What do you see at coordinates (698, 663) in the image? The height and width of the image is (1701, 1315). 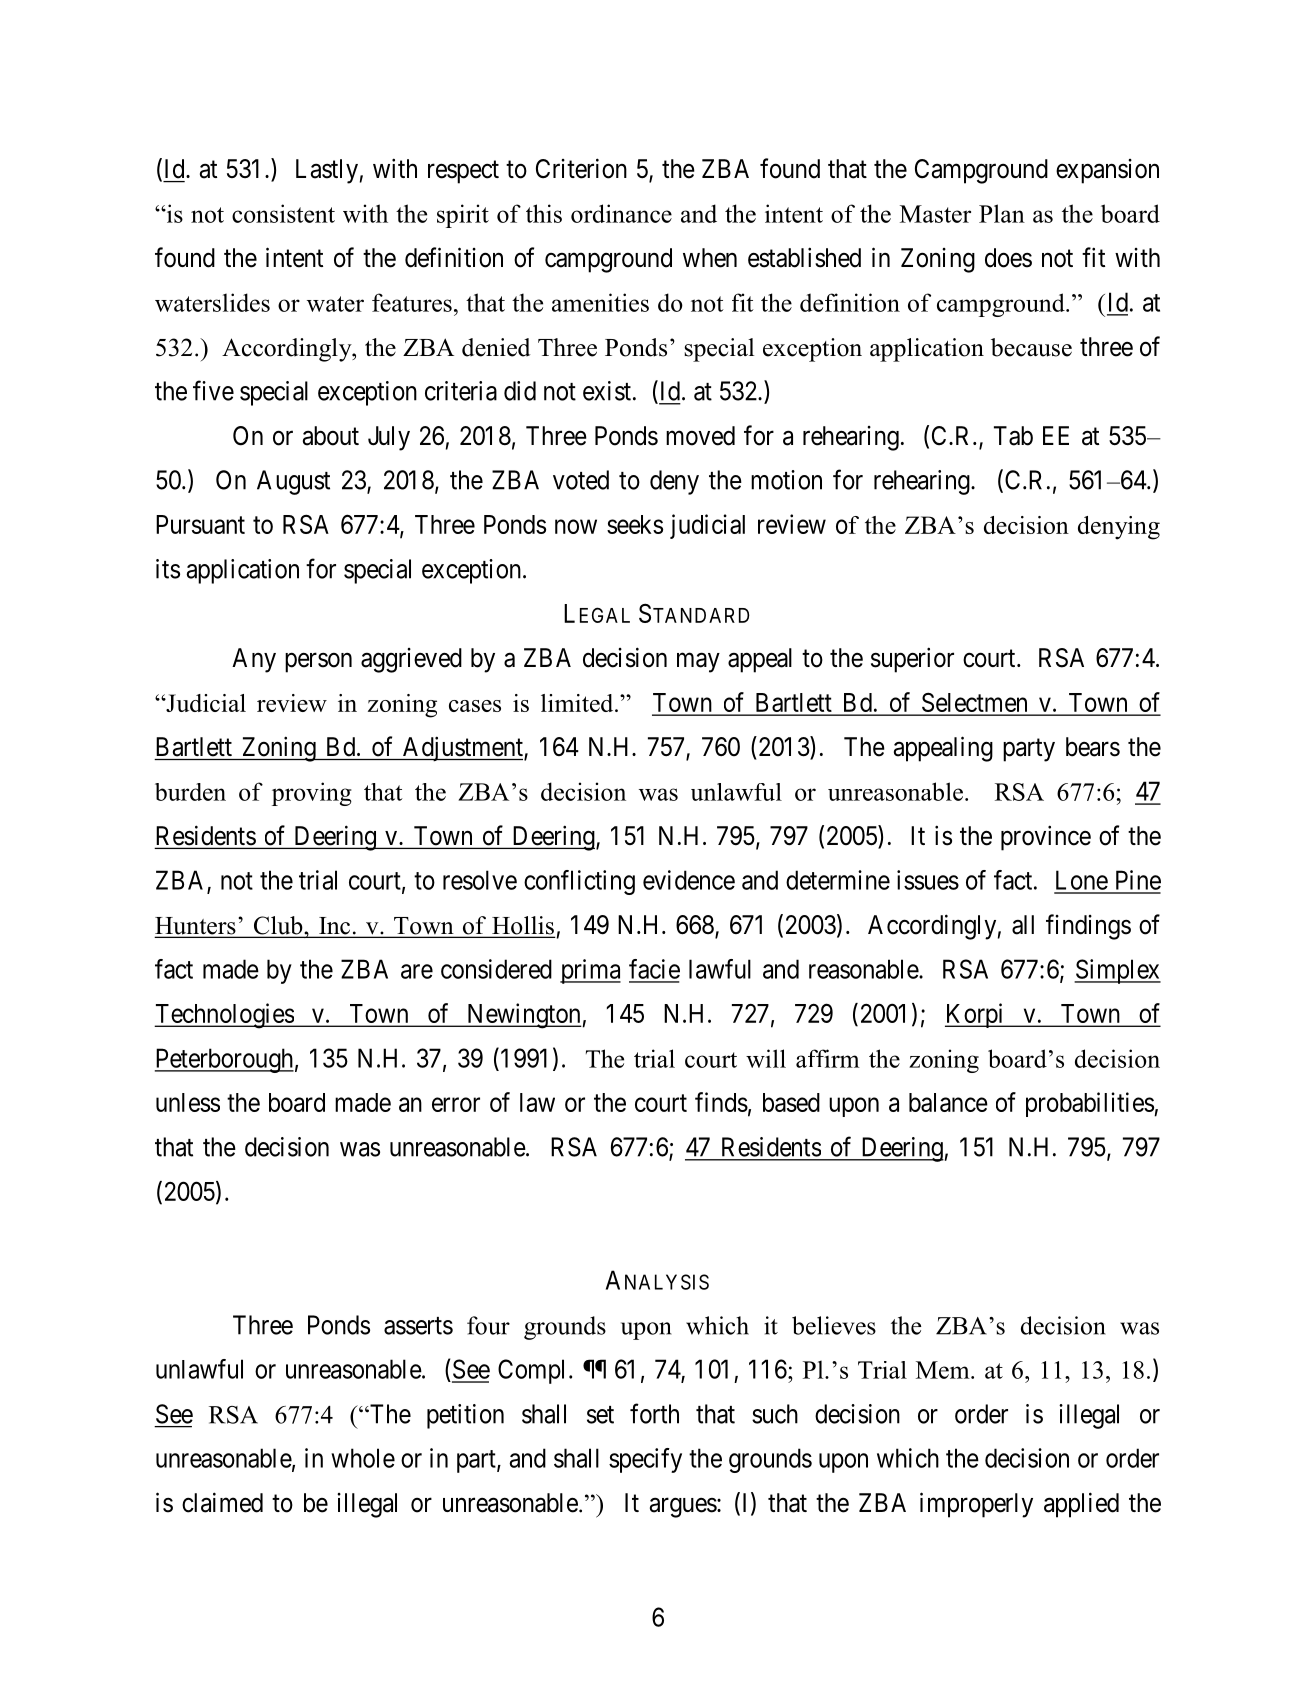 I see `may` at bounding box center [698, 663].
